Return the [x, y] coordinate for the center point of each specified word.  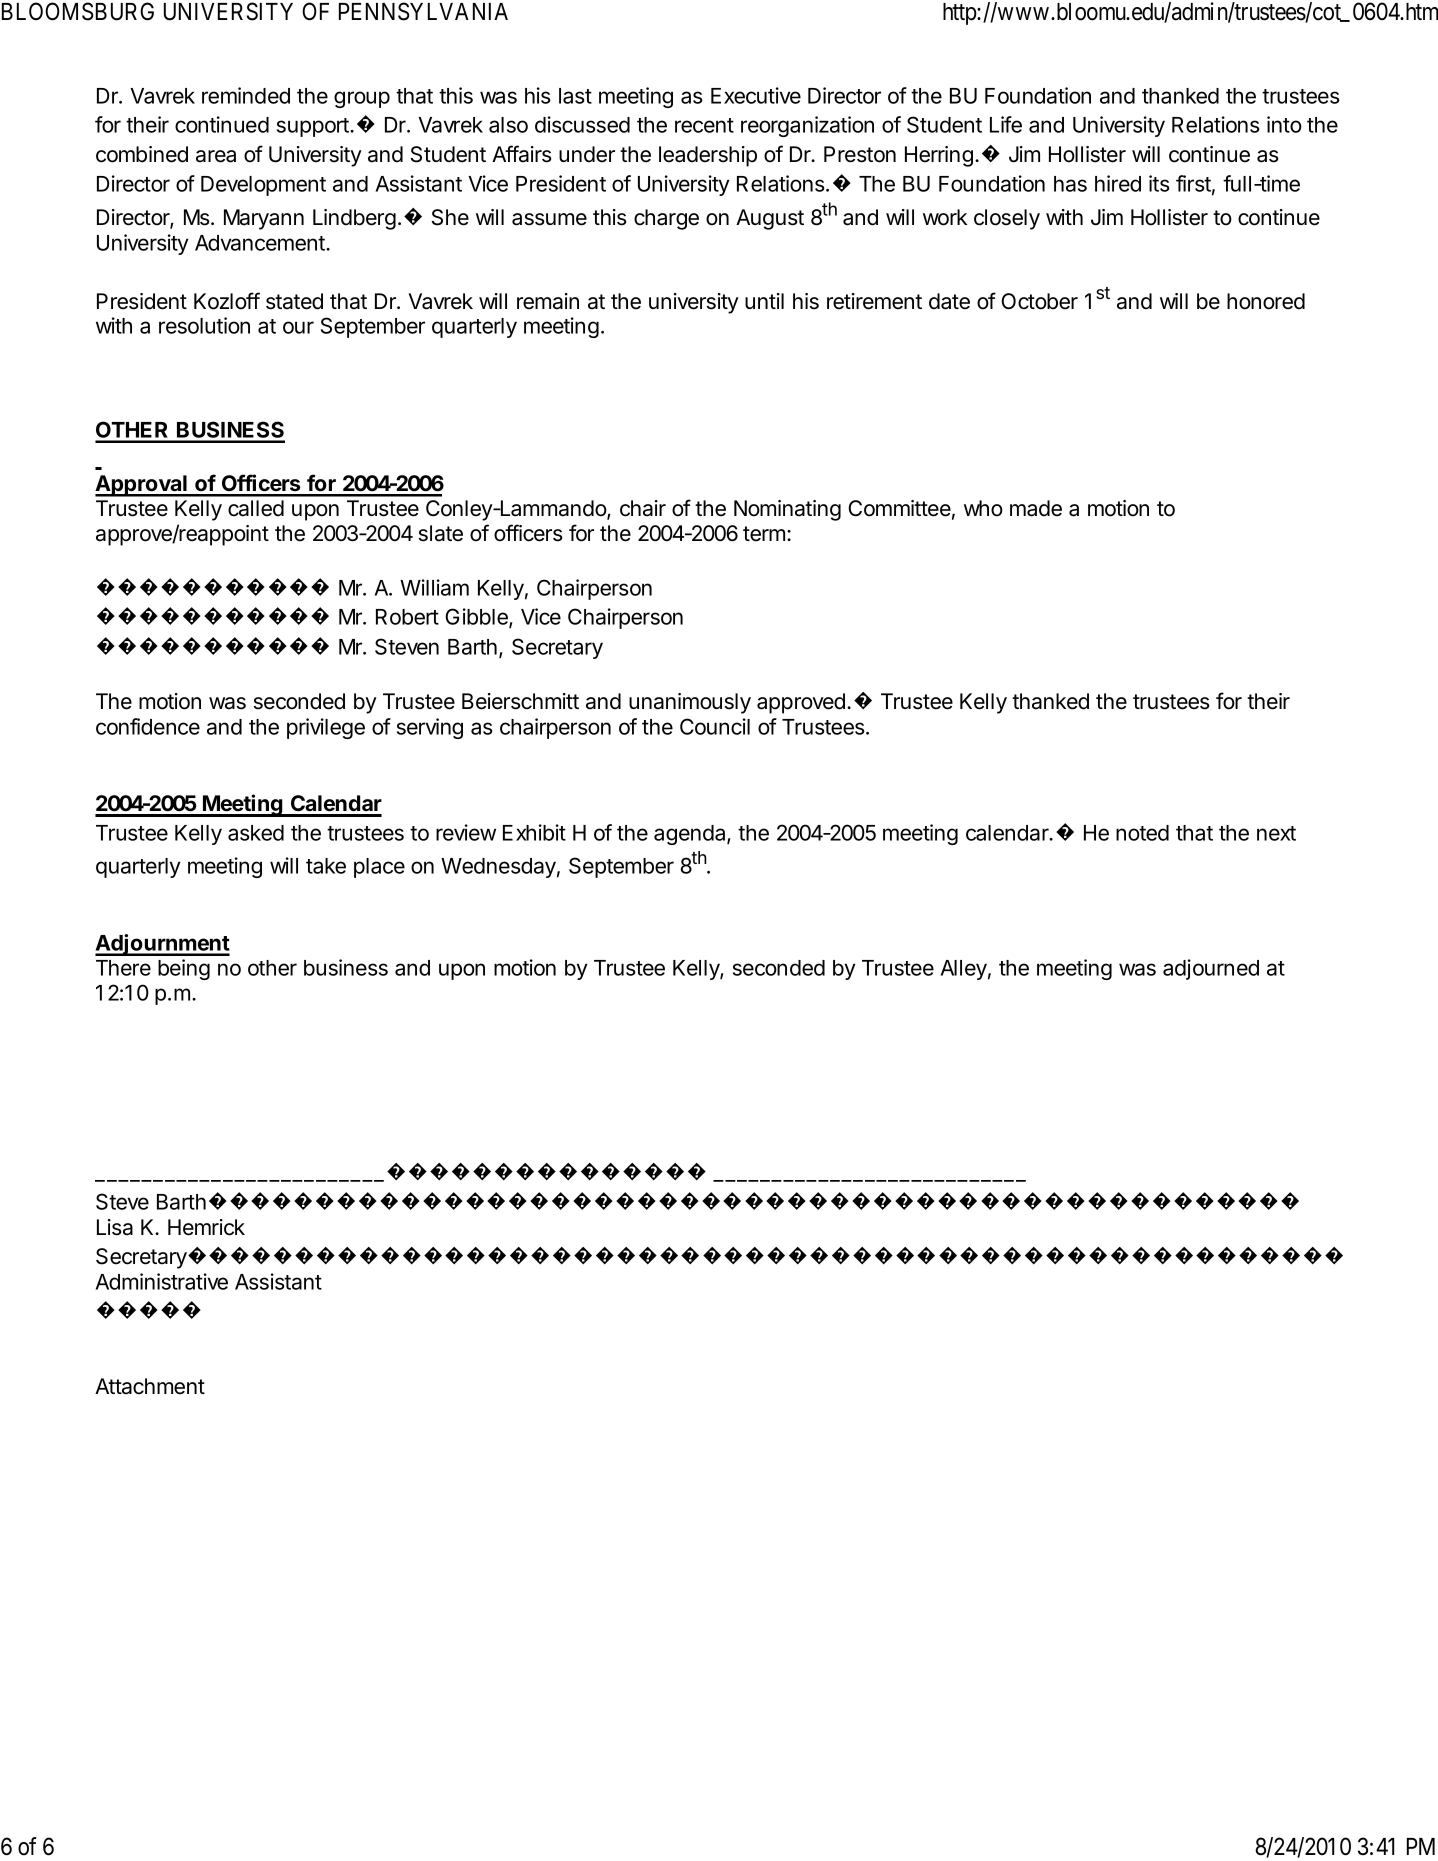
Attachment [150, 1386]
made [1036, 508]
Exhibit [534, 832]
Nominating [787, 510]
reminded [246, 95]
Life [1006, 124]
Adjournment [162, 945]
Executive [756, 95]
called [256, 508]
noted [1142, 833]
